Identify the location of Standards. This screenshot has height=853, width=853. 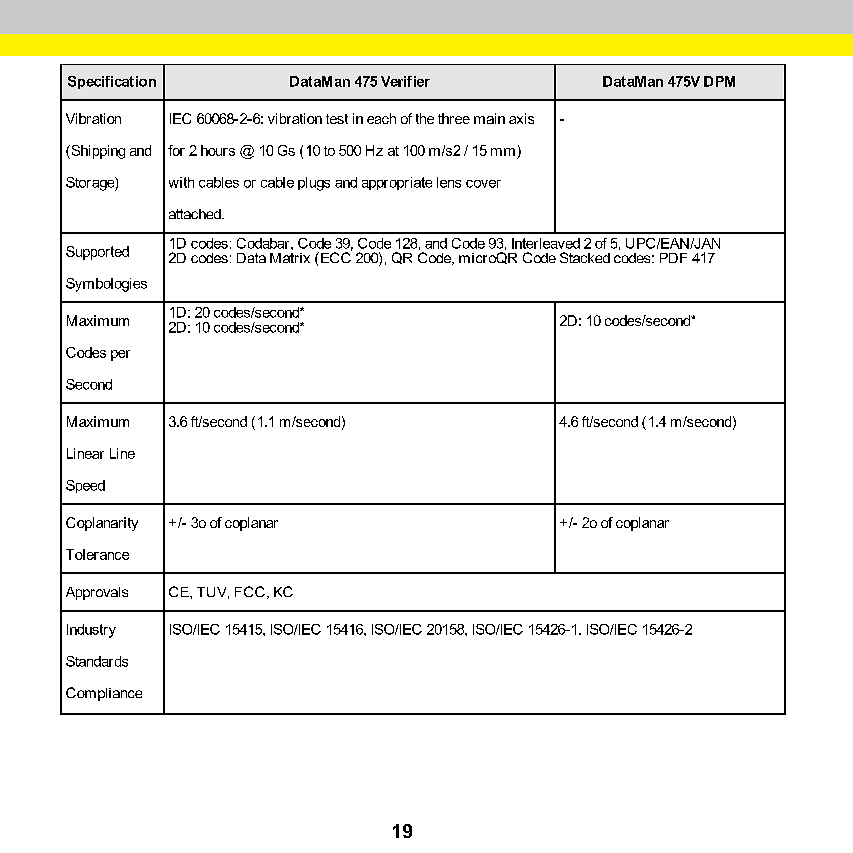
(97, 661).
